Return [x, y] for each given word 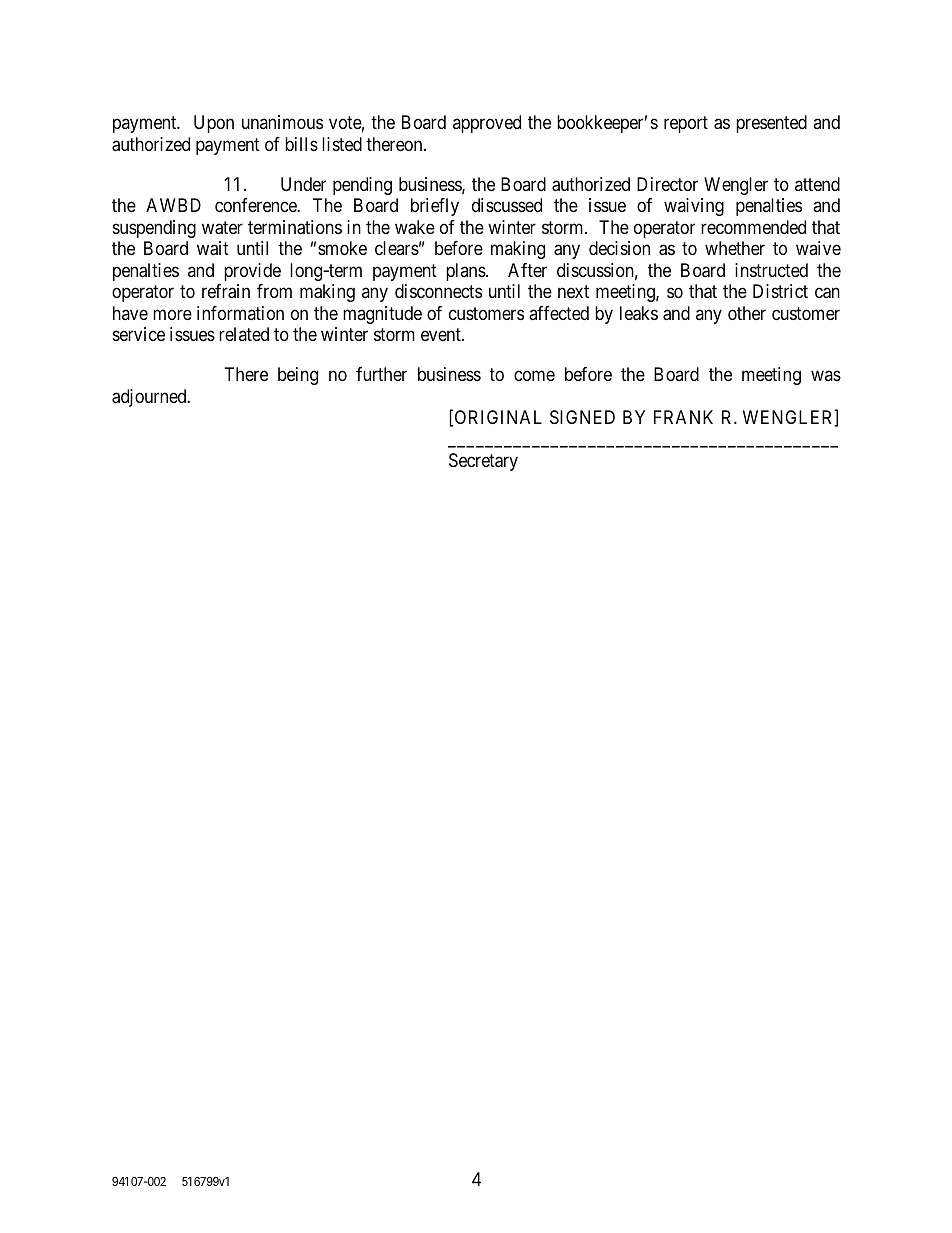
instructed [771, 270]
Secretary [483, 462]
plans [466, 272]
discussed [507, 205]
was [826, 376]
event [442, 334]
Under [303, 184]
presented [771, 124]
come [534, 376]
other [747, 313]
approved [487, 124]
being [298, 376]
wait [213, 248]
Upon [214, 124]
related [244, 334]
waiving [694, 207]
